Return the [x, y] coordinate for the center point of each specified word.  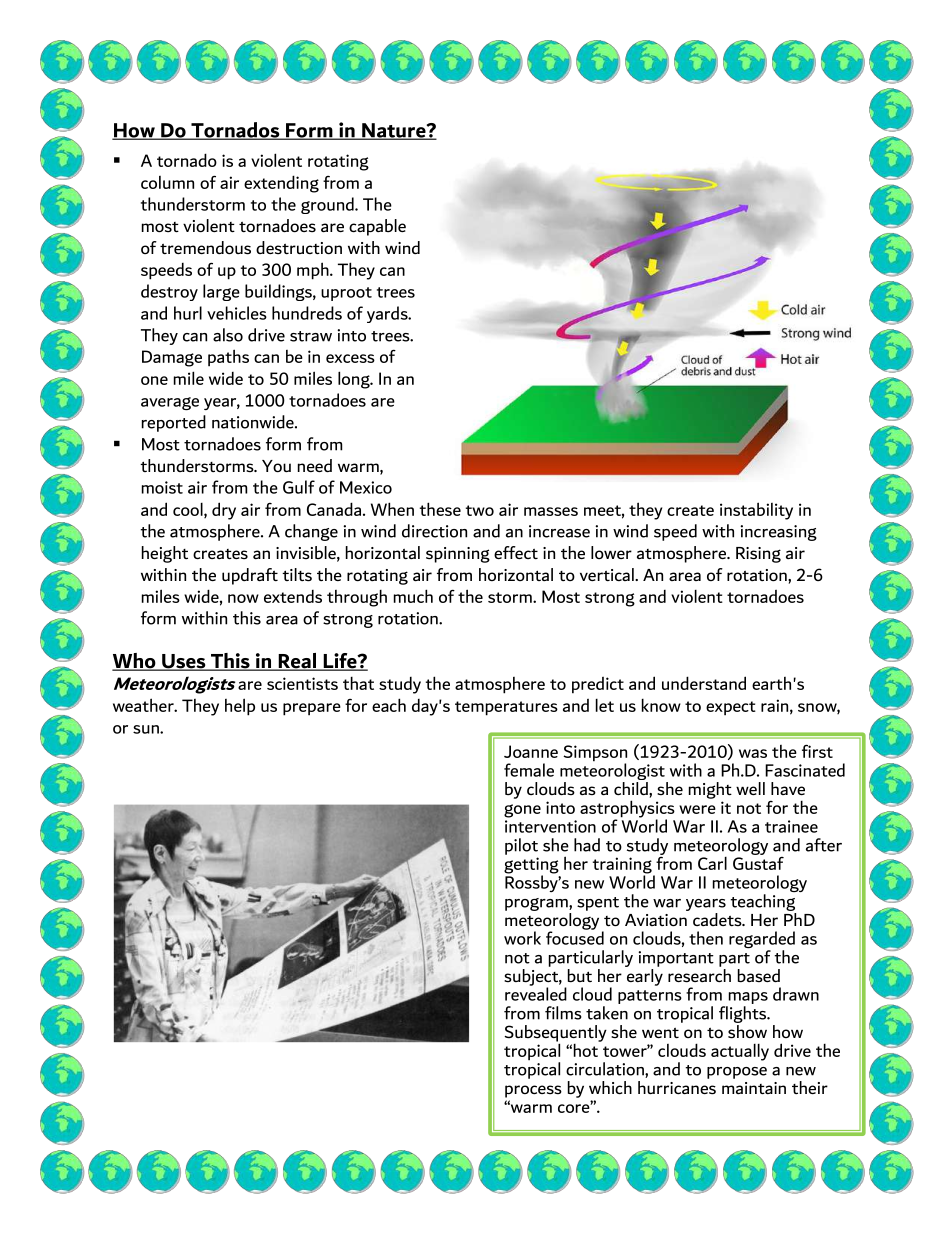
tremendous [205, 248]
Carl [712, 863]
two [480, 510]
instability [756, 511]
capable [377, 227]
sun [147, 729]
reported [174, 423]
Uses [184, 662]
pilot [521, 846]
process [533, 1091]
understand [704, 683]
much [413, 596]
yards [388, 314]
